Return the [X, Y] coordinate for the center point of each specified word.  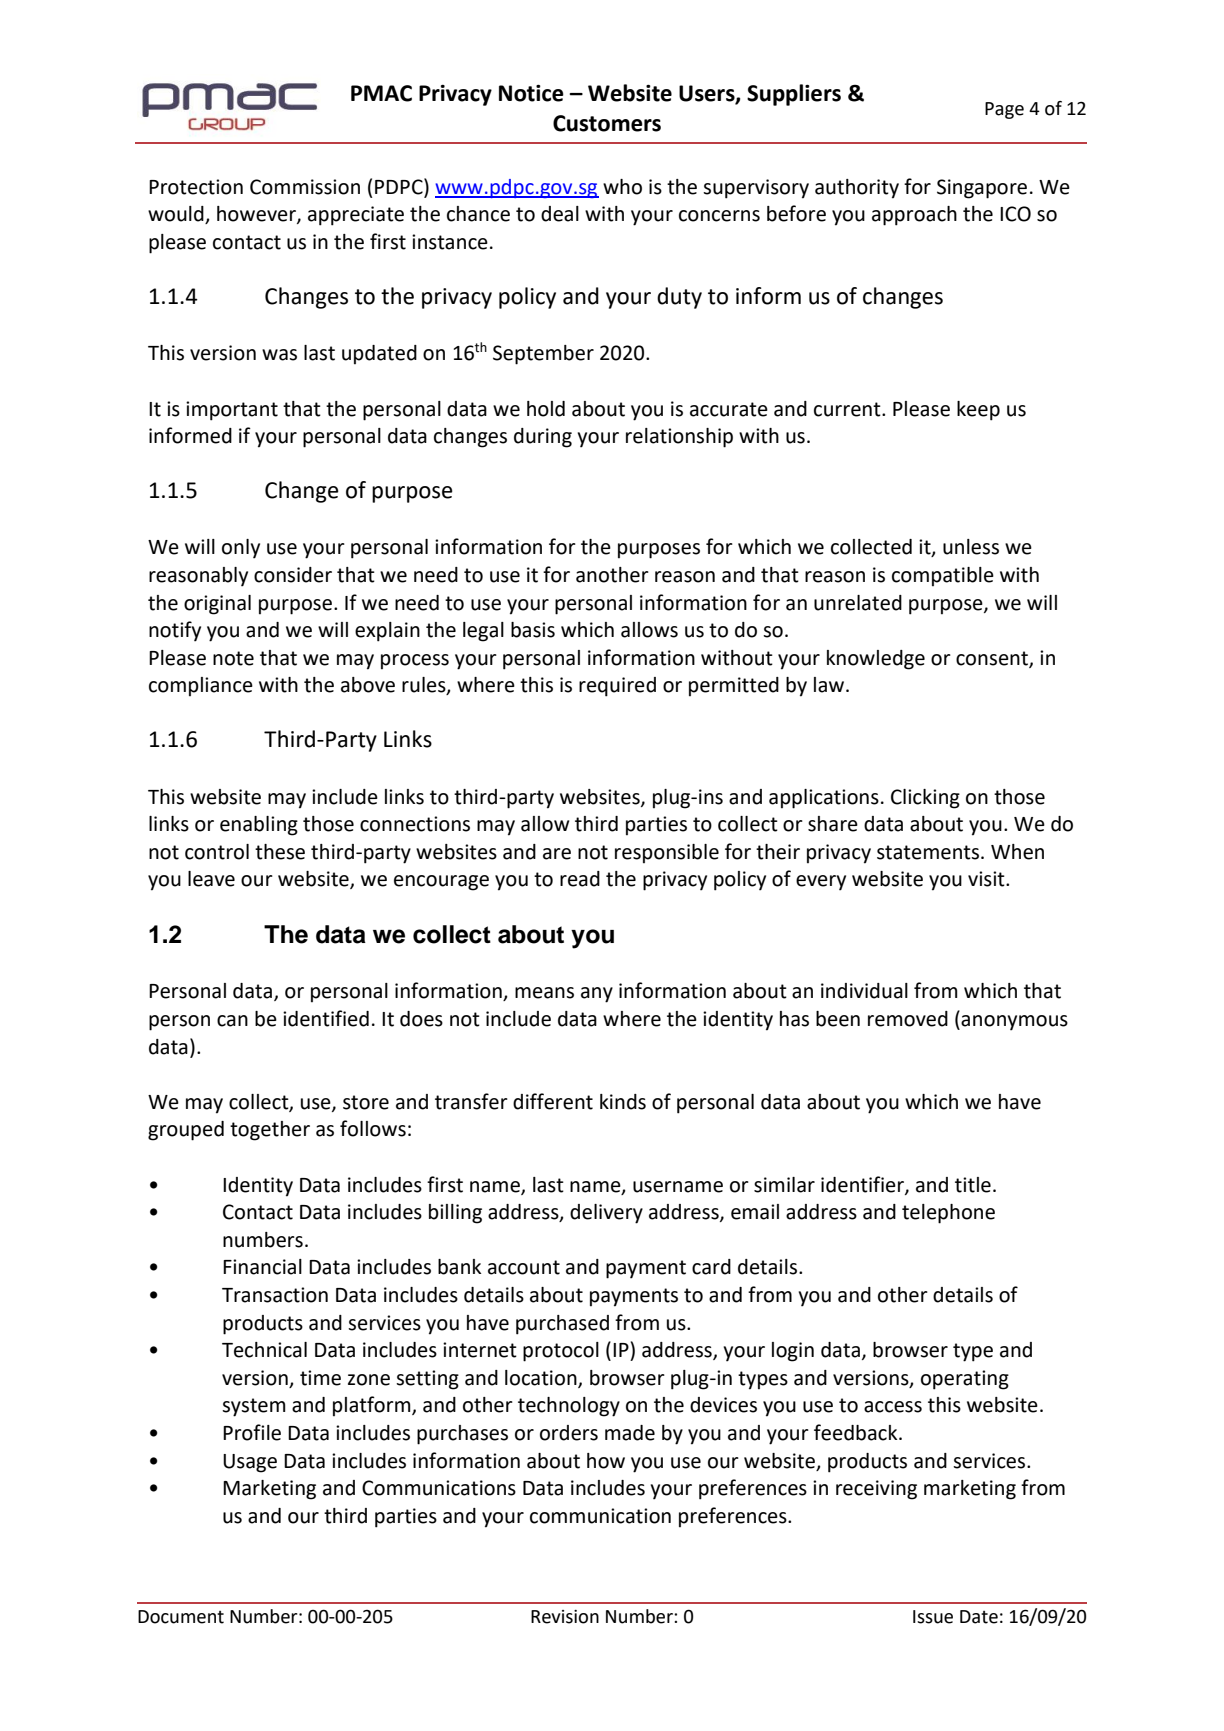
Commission [305, 187]
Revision [565, 1617]
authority [857, 189]
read [580, 879]
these [280, 852]
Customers [607, 123]
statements [929, 852]
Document [181, 1617]
